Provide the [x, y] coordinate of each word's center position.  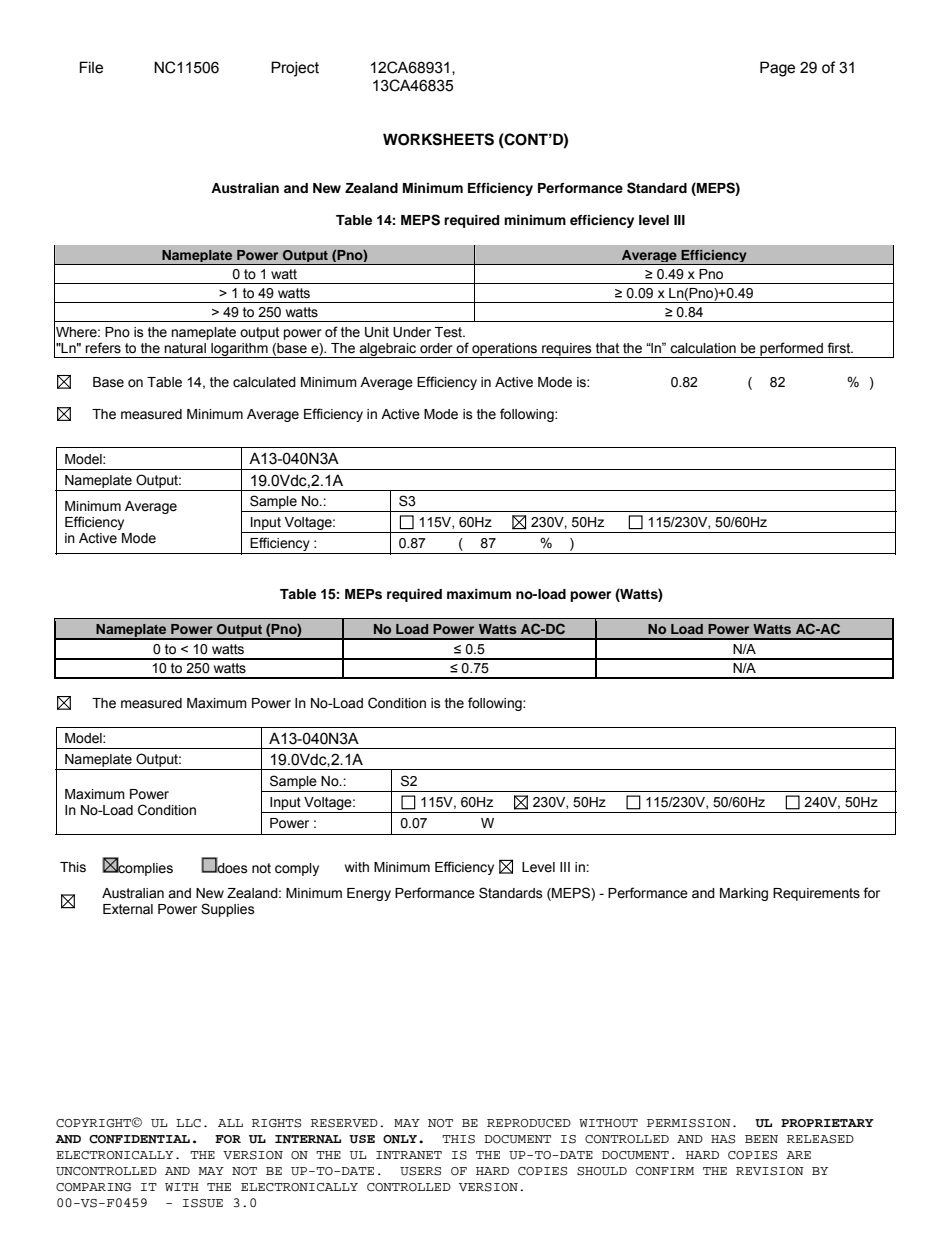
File [91, 67]
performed [791, 350]
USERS [420, 1171]
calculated [264, 382]
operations [504, 350]
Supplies [228, 910]
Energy [369, 894]
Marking [744, 894]
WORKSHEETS [438, 139]
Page [777, 69]
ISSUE [203, 1203]
